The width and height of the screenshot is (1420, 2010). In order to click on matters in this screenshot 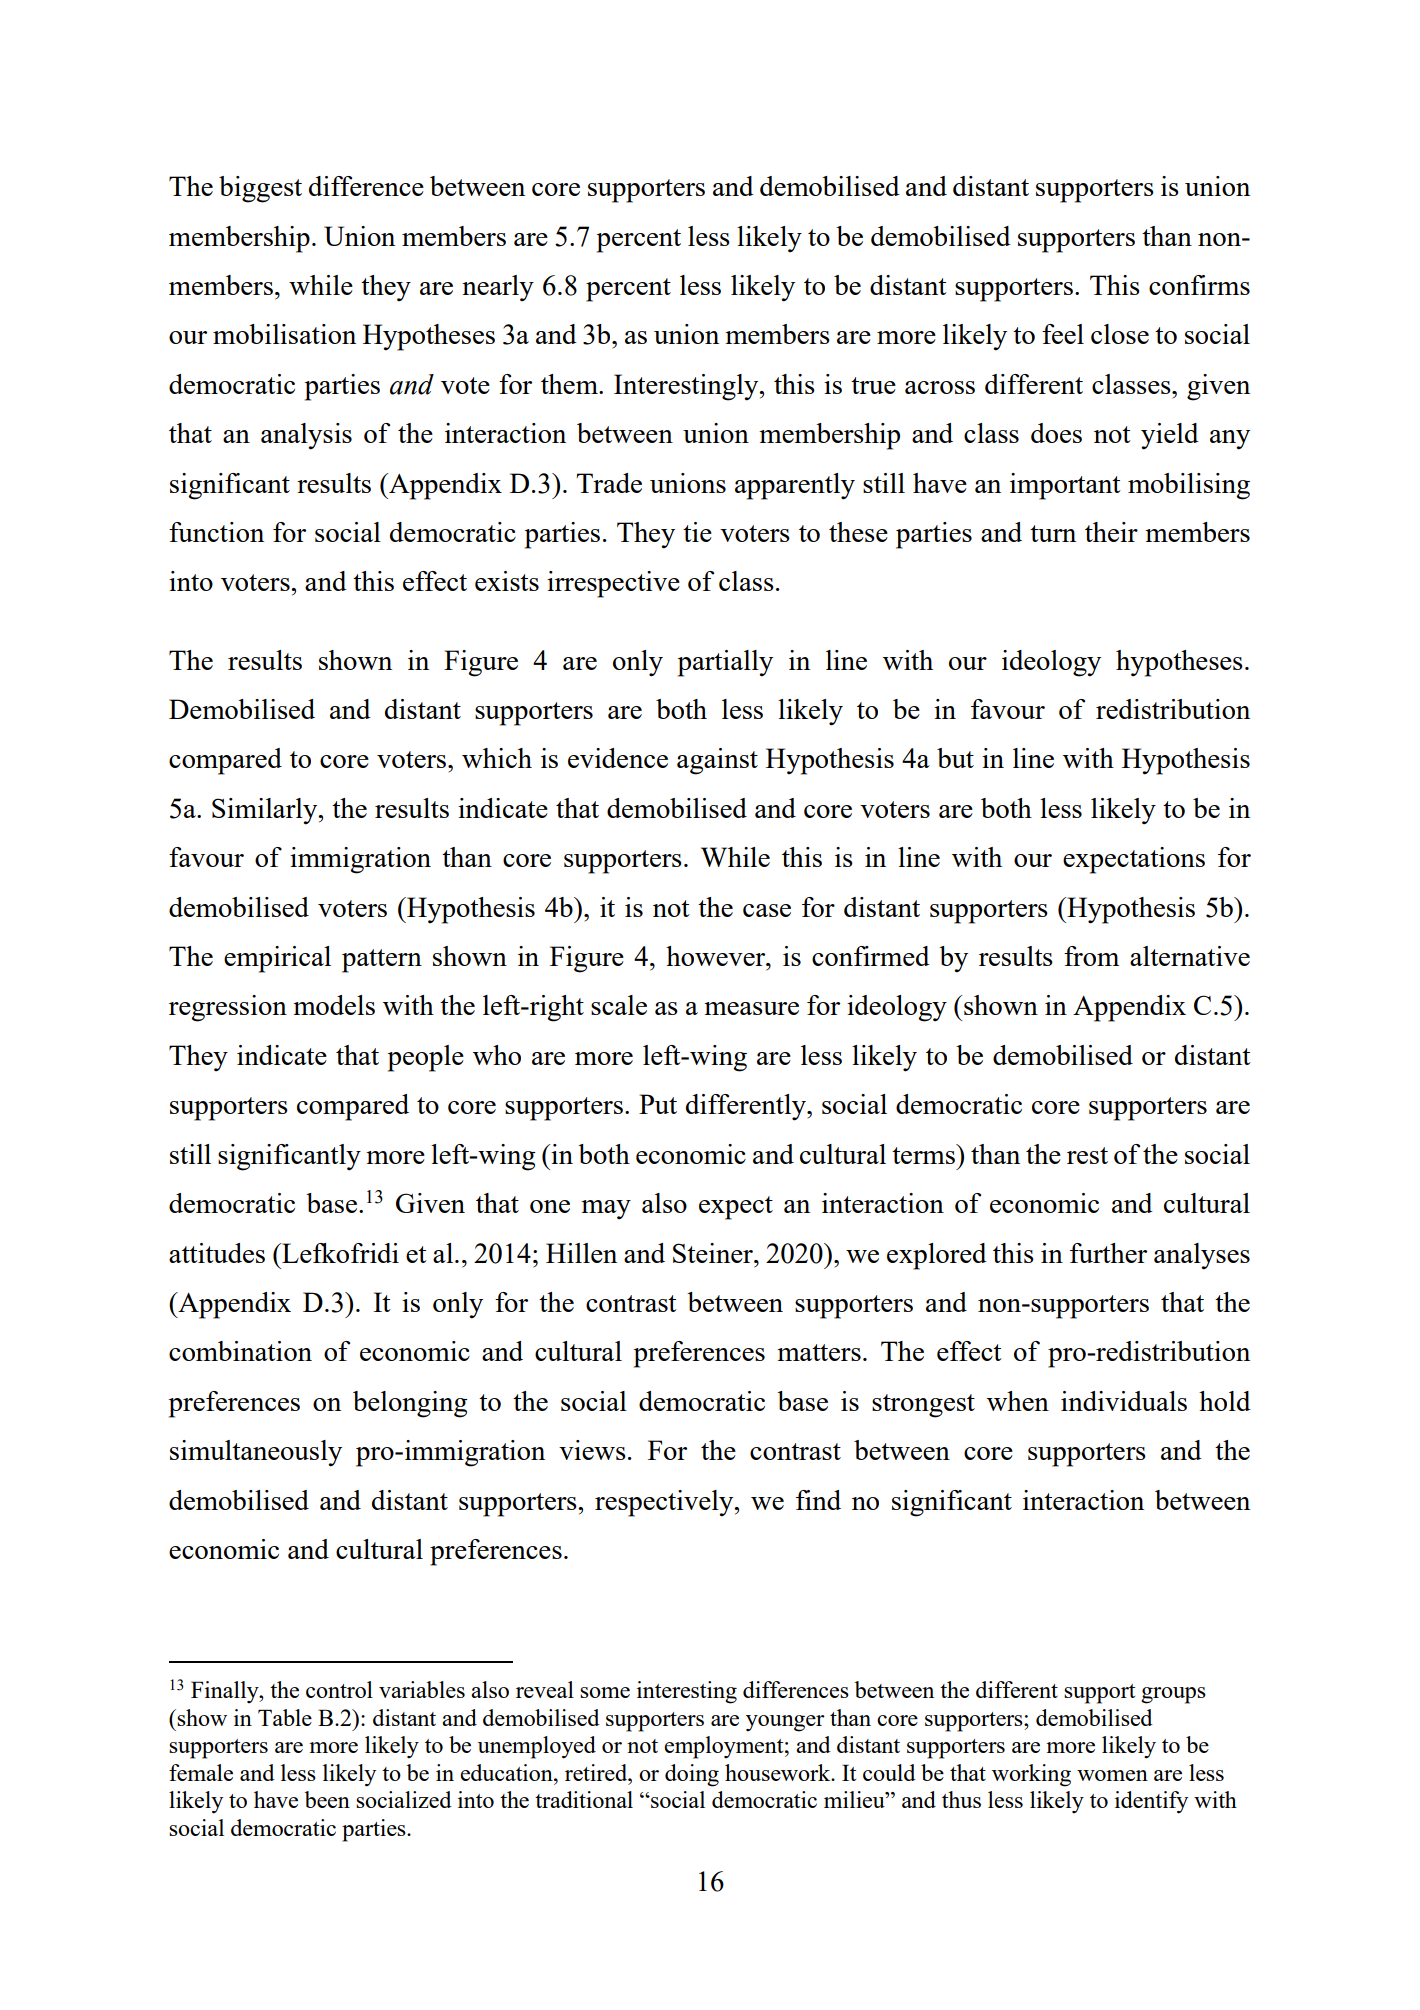, I will do `click(819, 1352)`.
